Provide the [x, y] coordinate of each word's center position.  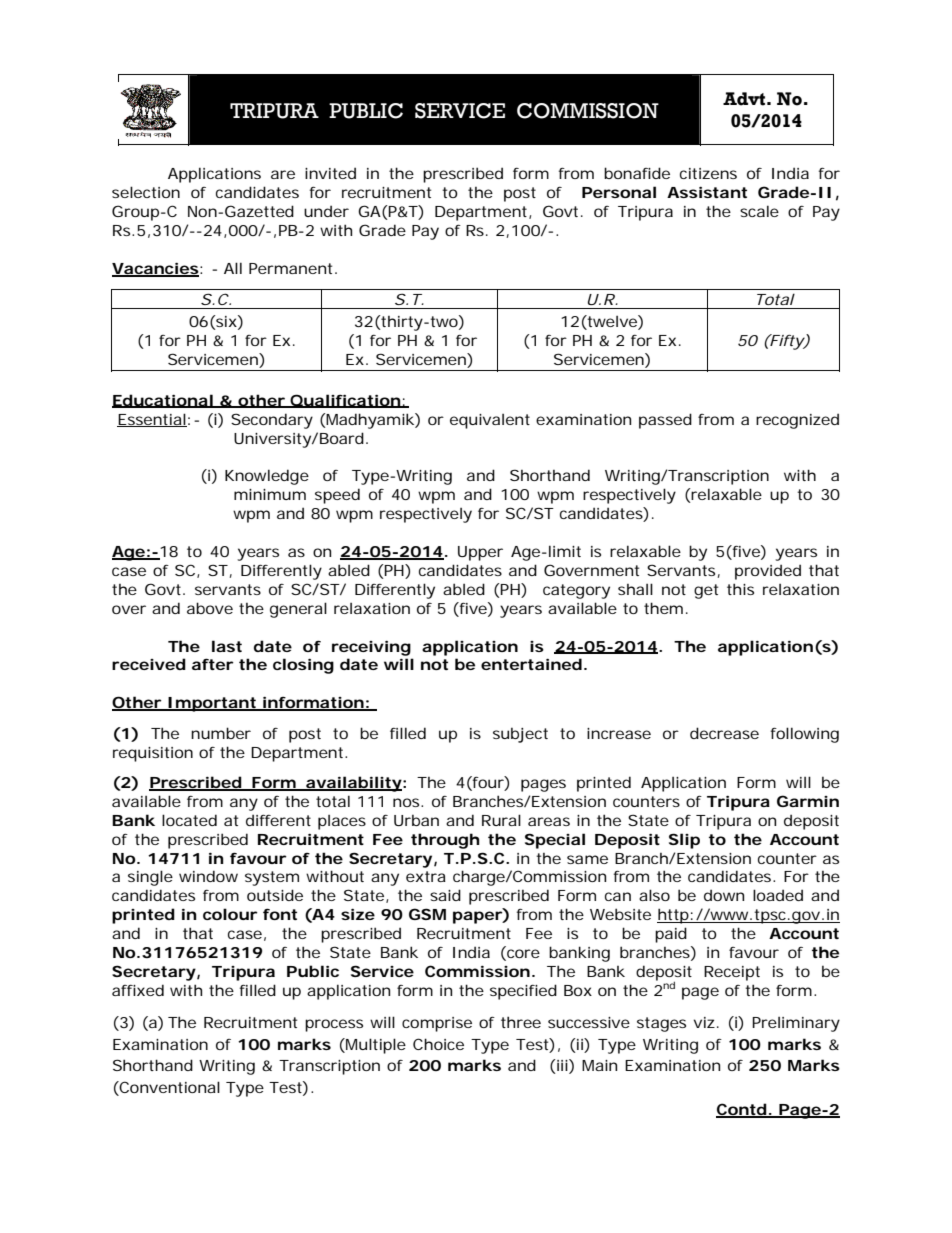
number [221, 733]
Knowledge [267, 477]
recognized [797, 421]
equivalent [490, 421]
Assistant [707, 192]
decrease [724, 733]
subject [520, 735]
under [326, 211]
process [334, 1025]
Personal [619, 192]
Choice [438, 1044]
